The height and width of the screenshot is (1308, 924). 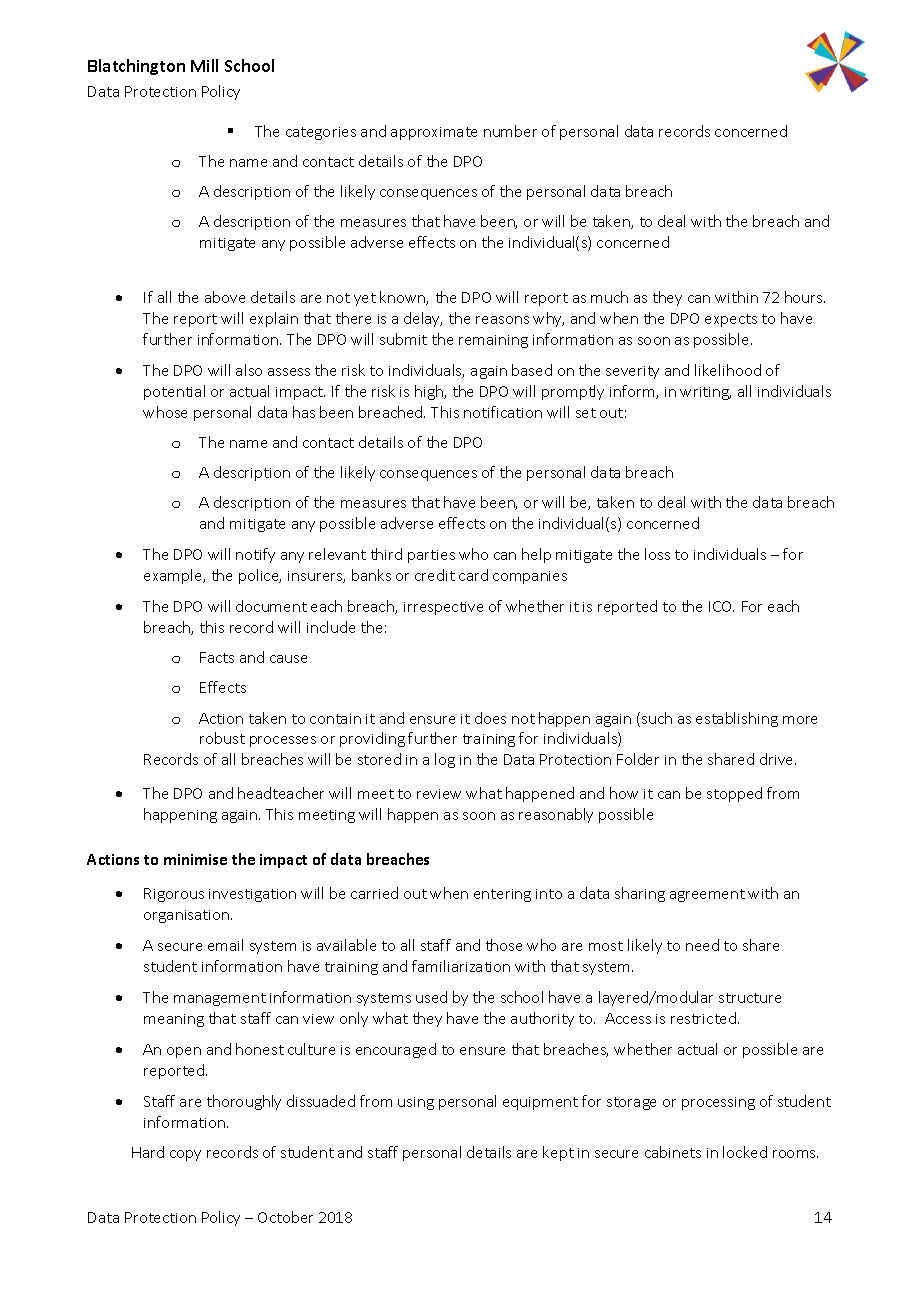 I want to click on ICO, so click(x=721, y=606).
